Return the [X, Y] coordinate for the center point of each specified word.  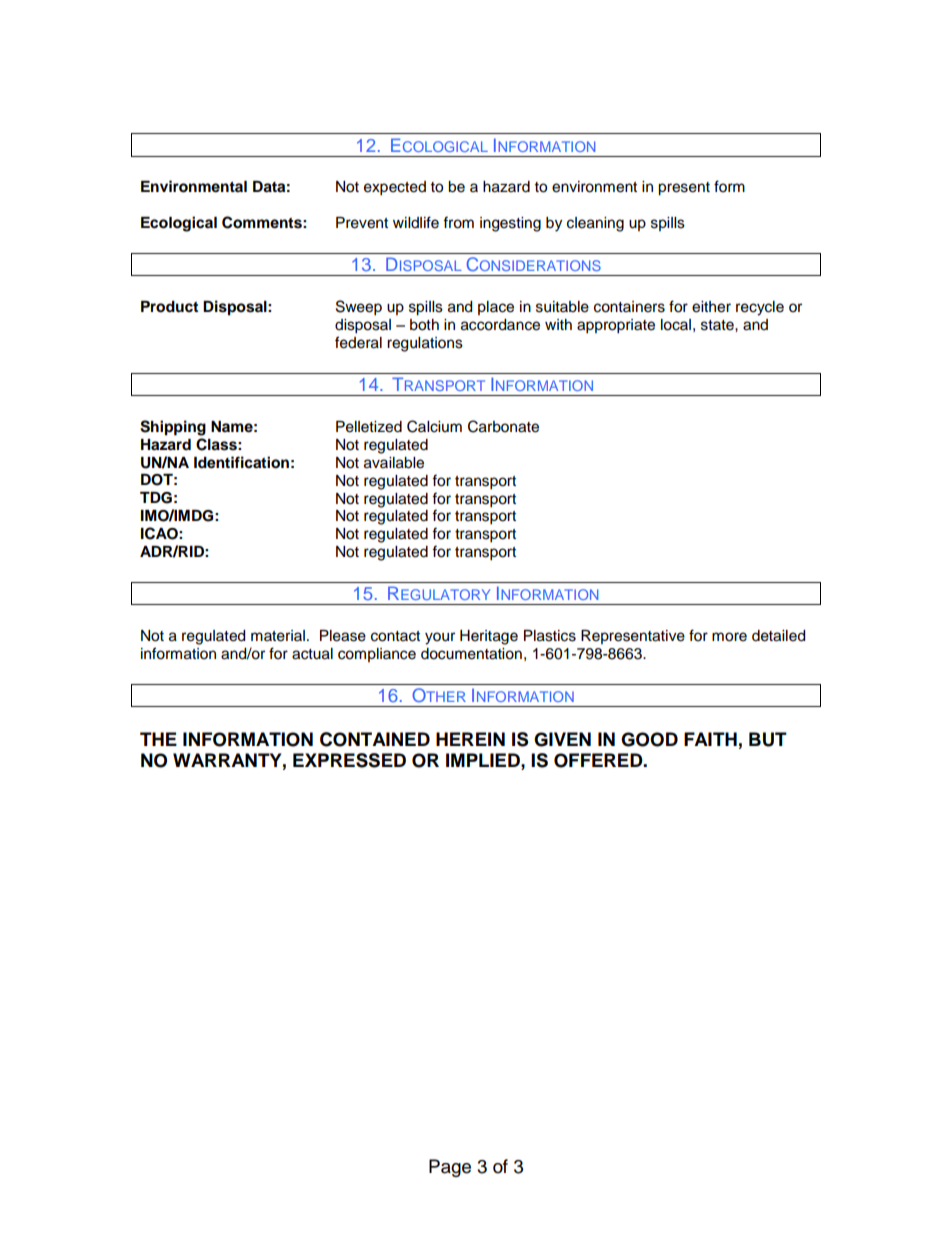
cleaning [595, 224]
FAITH [710, 739]
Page [450, 1168]
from [458, 222]
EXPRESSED [349, 760]
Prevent [362, 223]
